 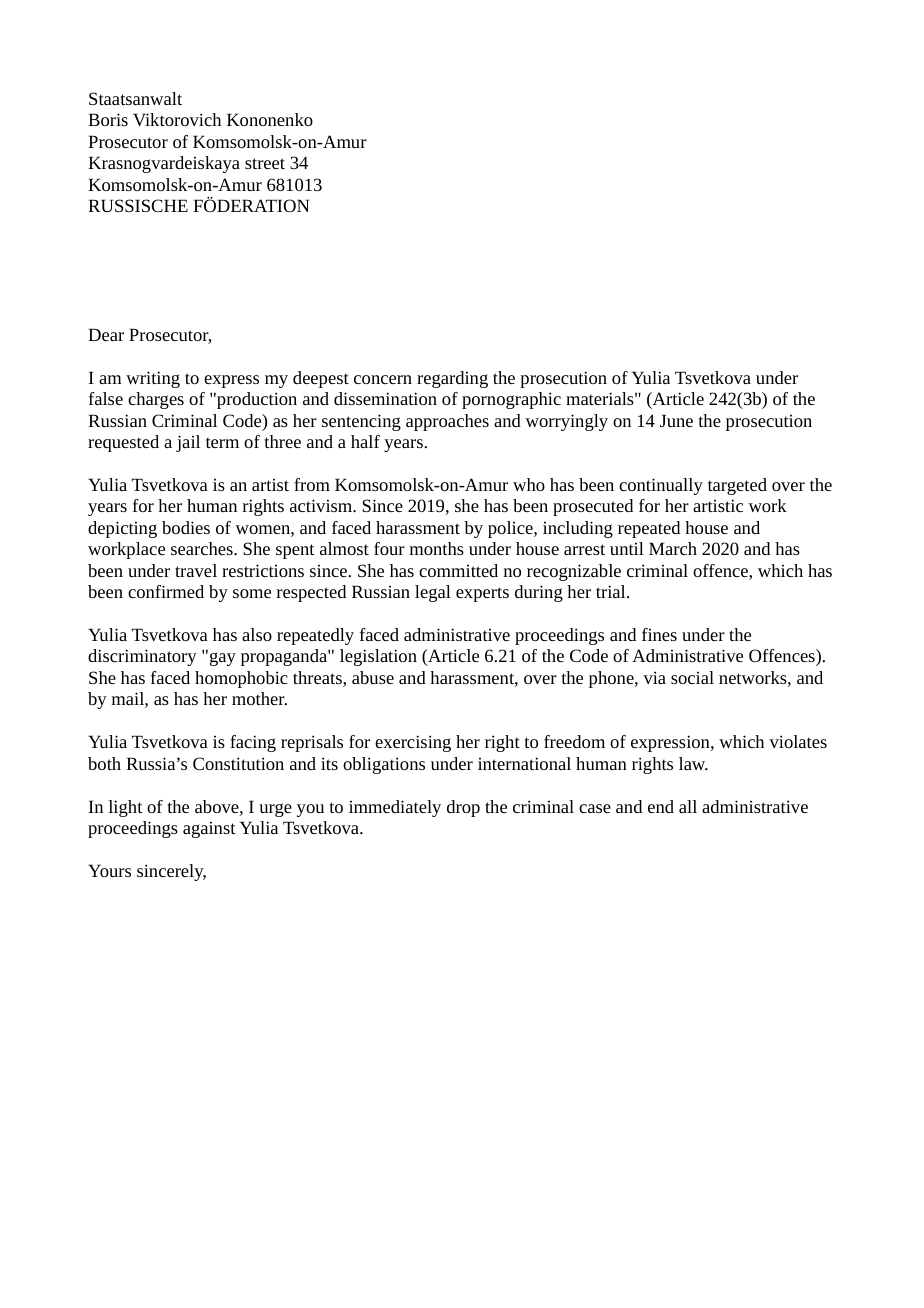 What do you see at coordinates (108, 119) in the screenshot?
I see `Boris` at bounding box center [108, 119].
